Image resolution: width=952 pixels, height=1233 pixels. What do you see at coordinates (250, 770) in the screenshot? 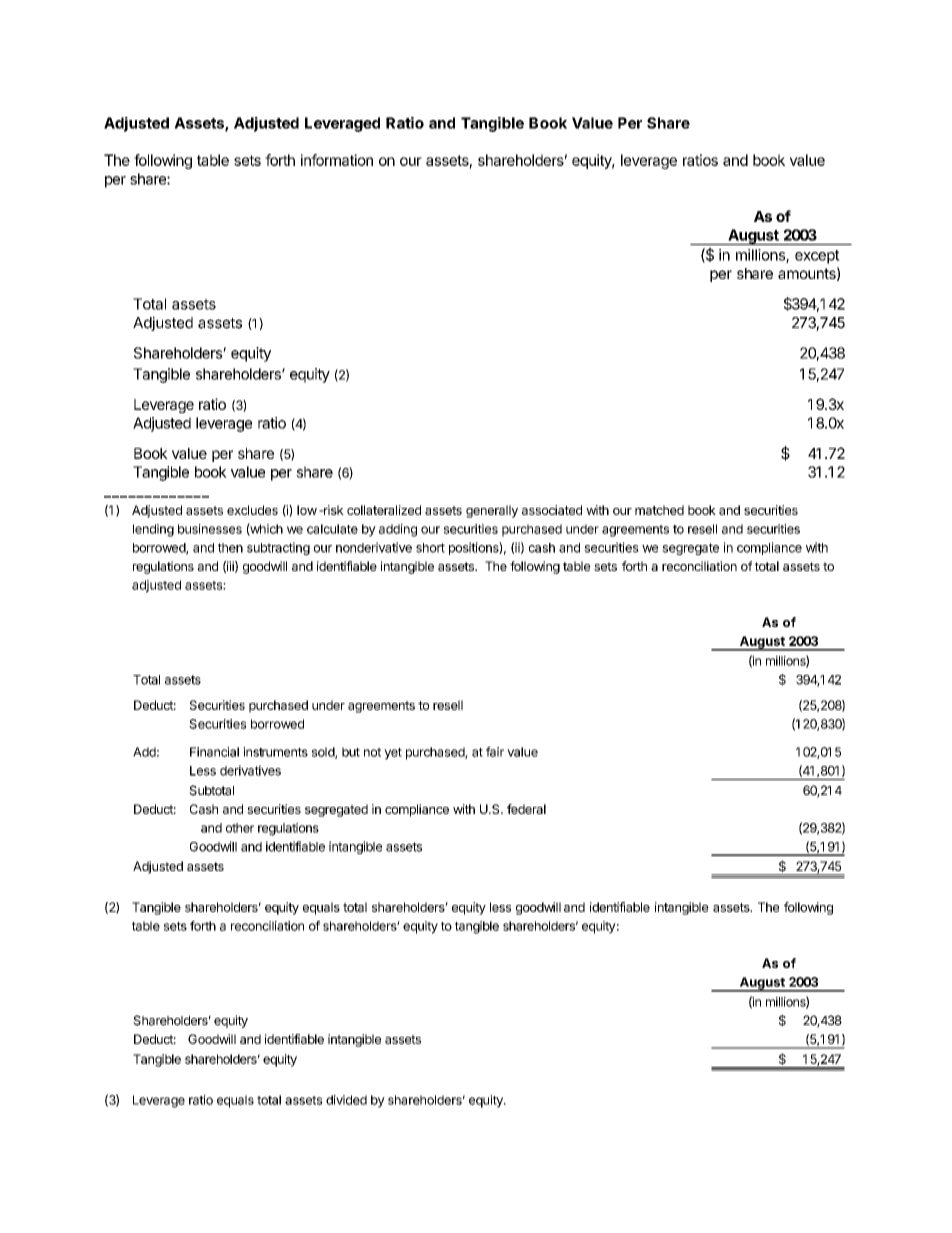
I see `derivatives` at bounding box center [250, 770].
